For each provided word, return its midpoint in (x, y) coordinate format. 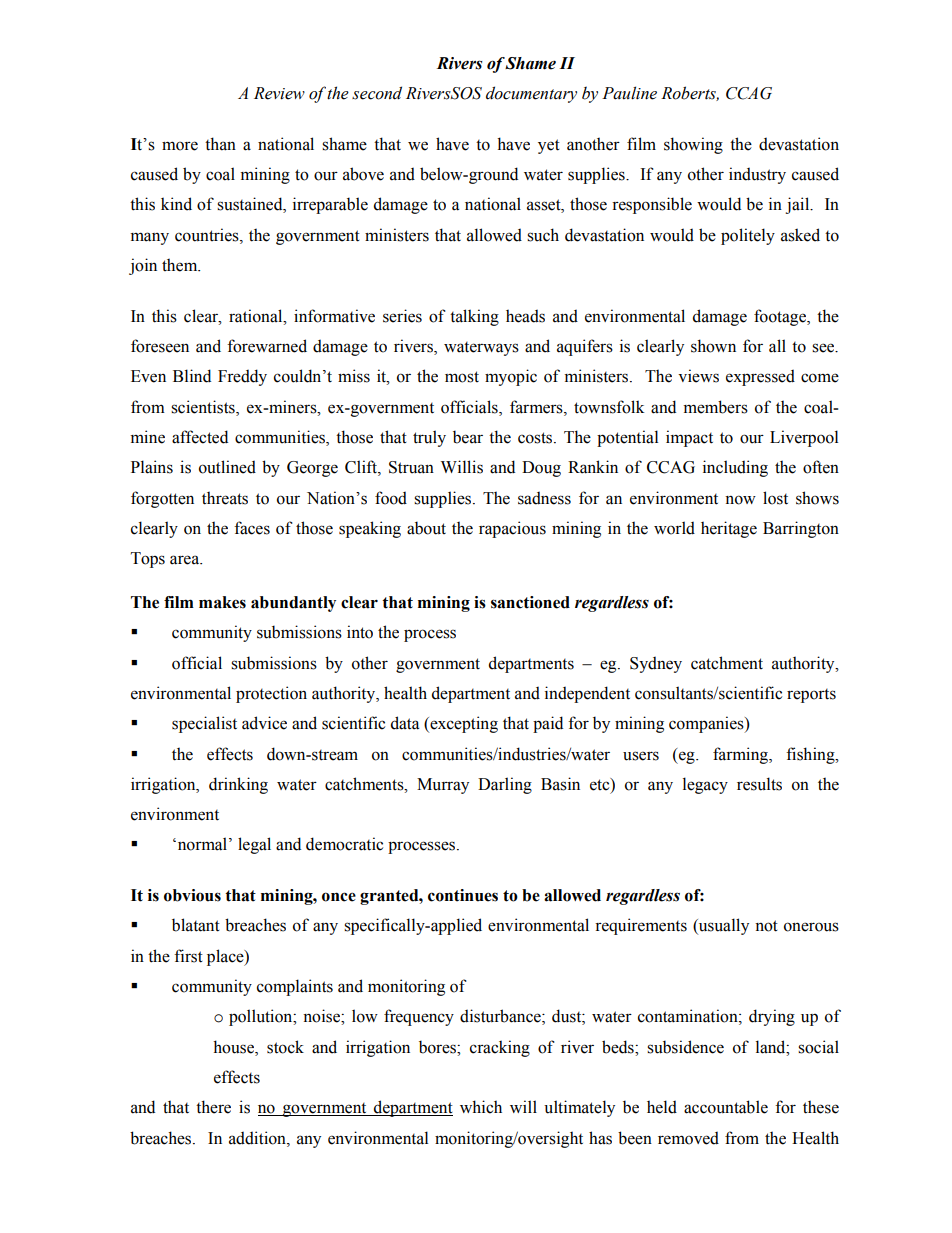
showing (693, 145)
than (220, 144)
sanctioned (530, 602)
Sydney (656, 664)
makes (222, 602)
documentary (531, 94)
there (213, 1107)
